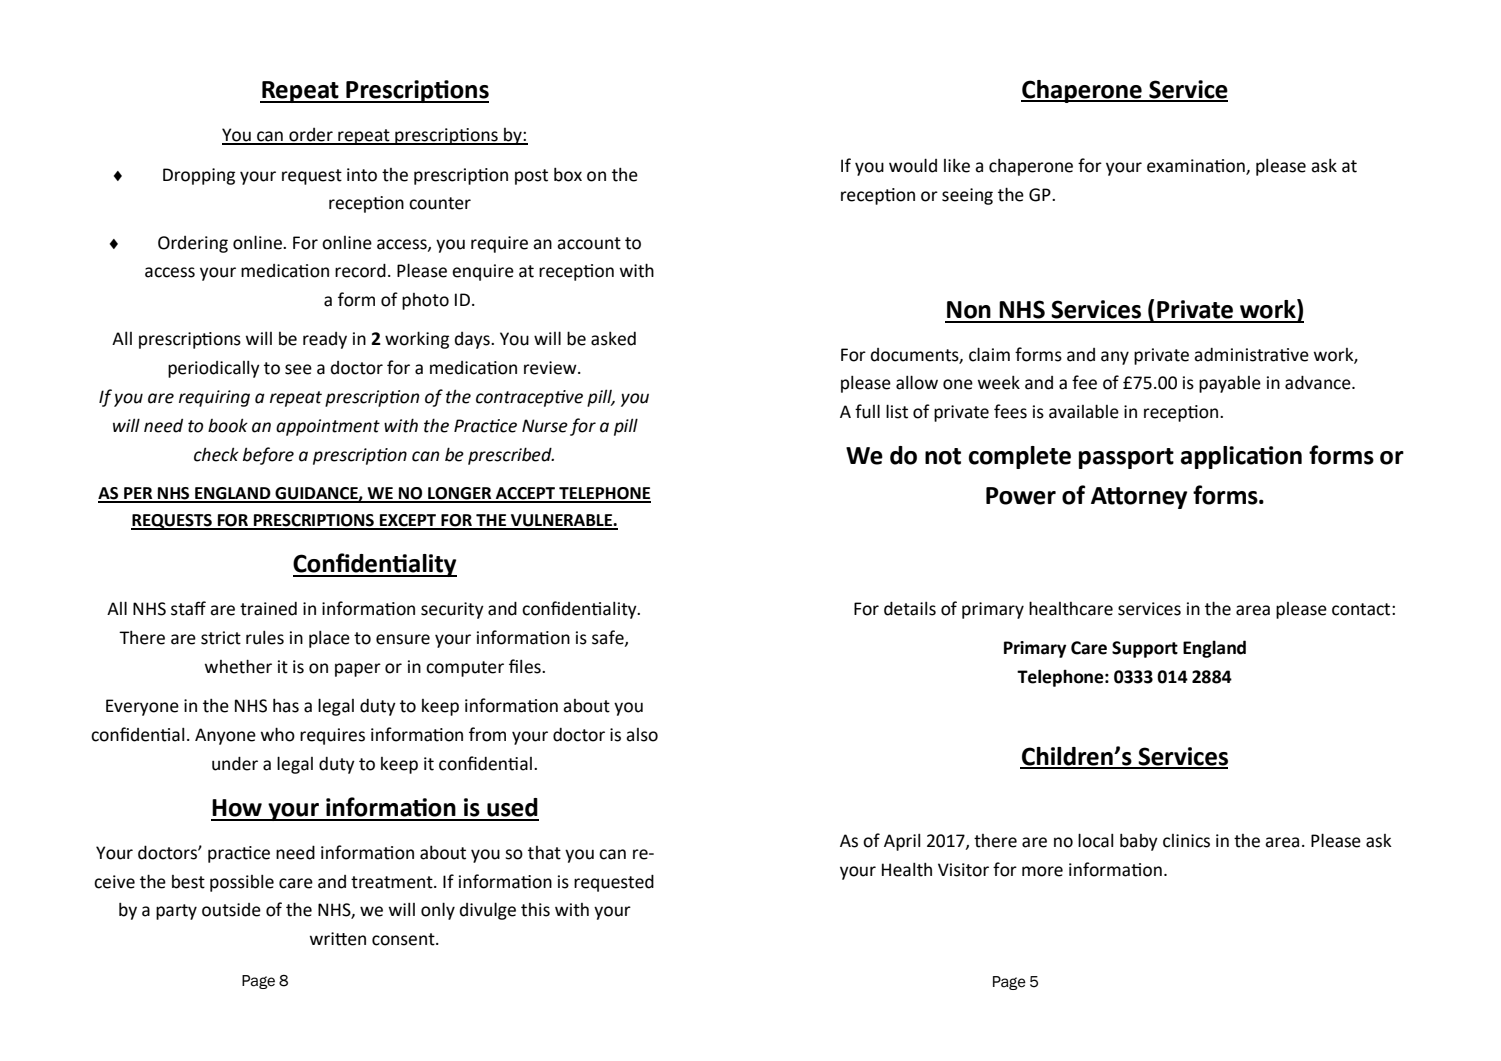 The image size is (1501, 1061). I want to click on details, so click(910, 608).
